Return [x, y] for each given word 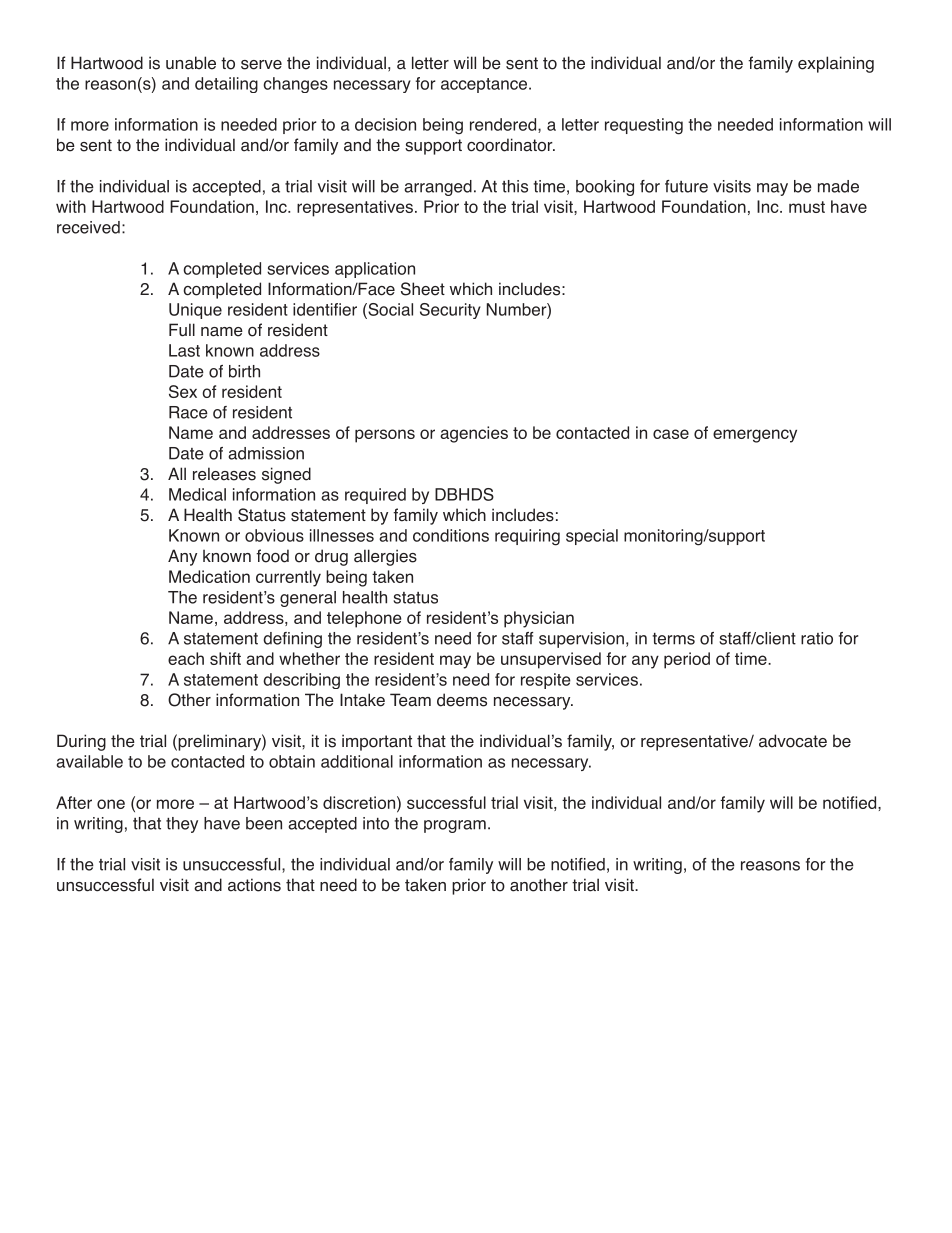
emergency [755, 436]
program [455, 826]
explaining [836, 64]
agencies [474, 434]
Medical [197, 494]
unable [191, 63]
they [182, 825]
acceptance [484, 85]
